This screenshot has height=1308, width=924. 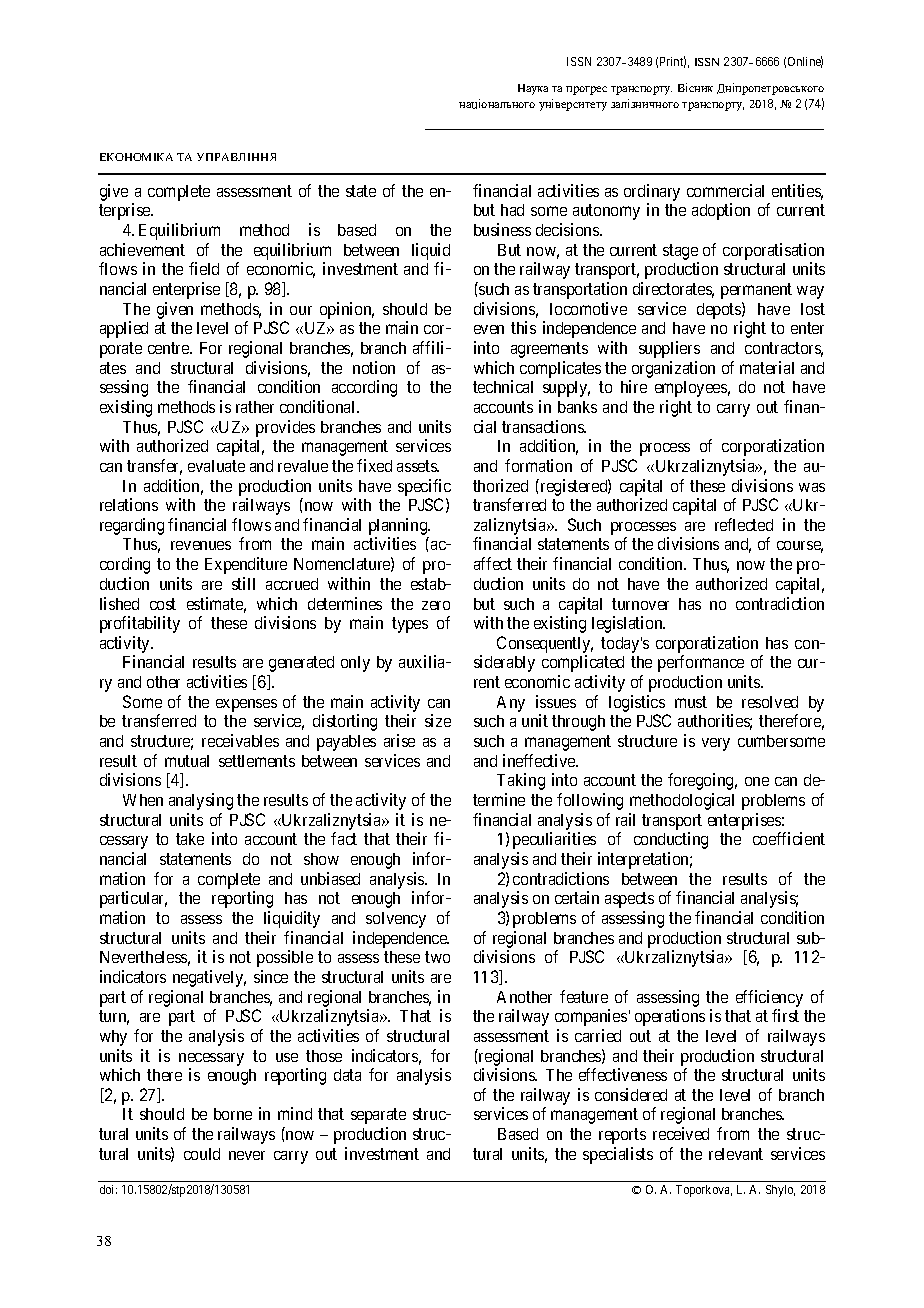 What do you see at coordinates (216, 466) in the screenshot?
I see `evaluate` at bounding box center [216, 466].
